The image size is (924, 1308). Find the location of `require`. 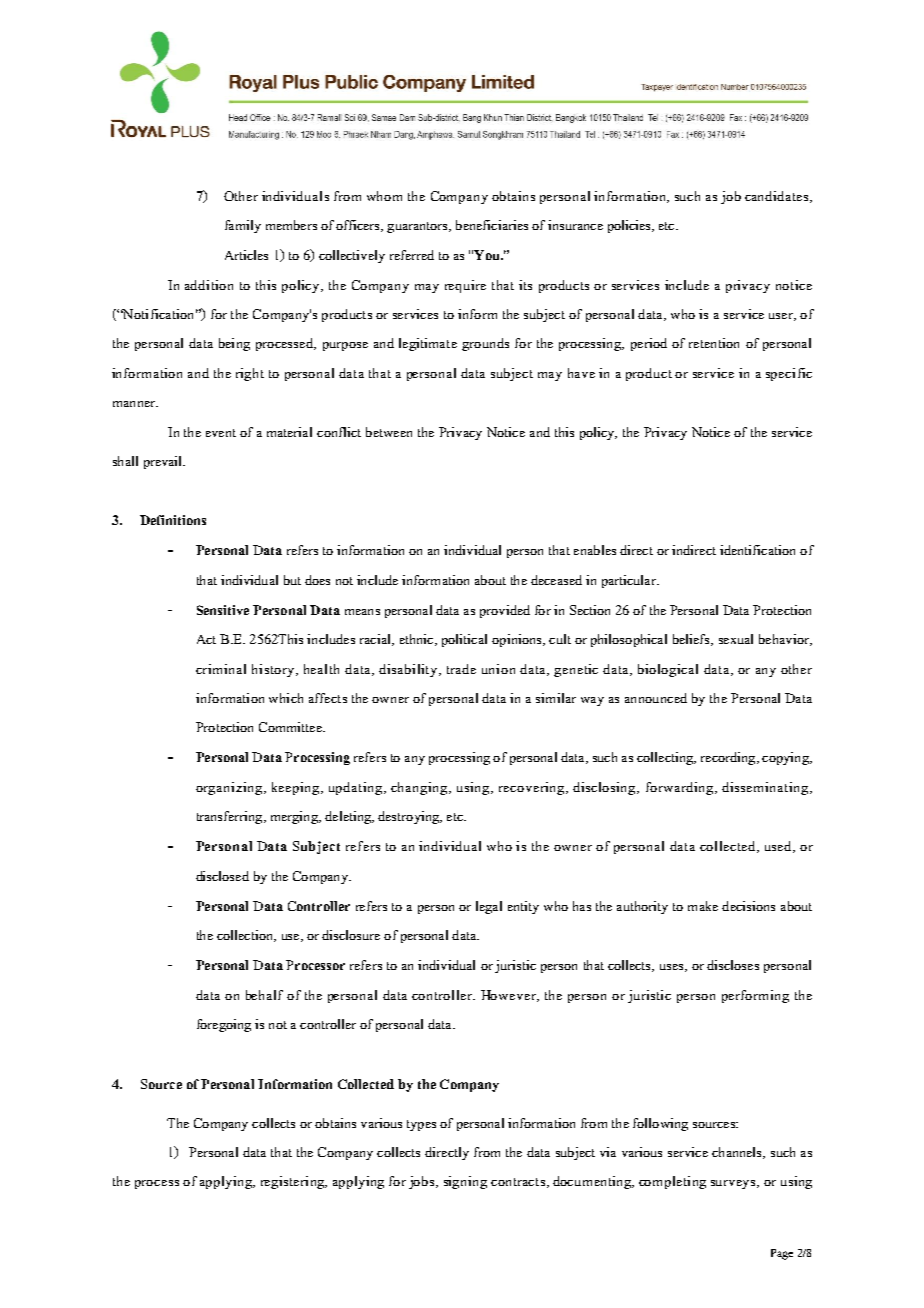

require is located at coordinates (465, 286).
